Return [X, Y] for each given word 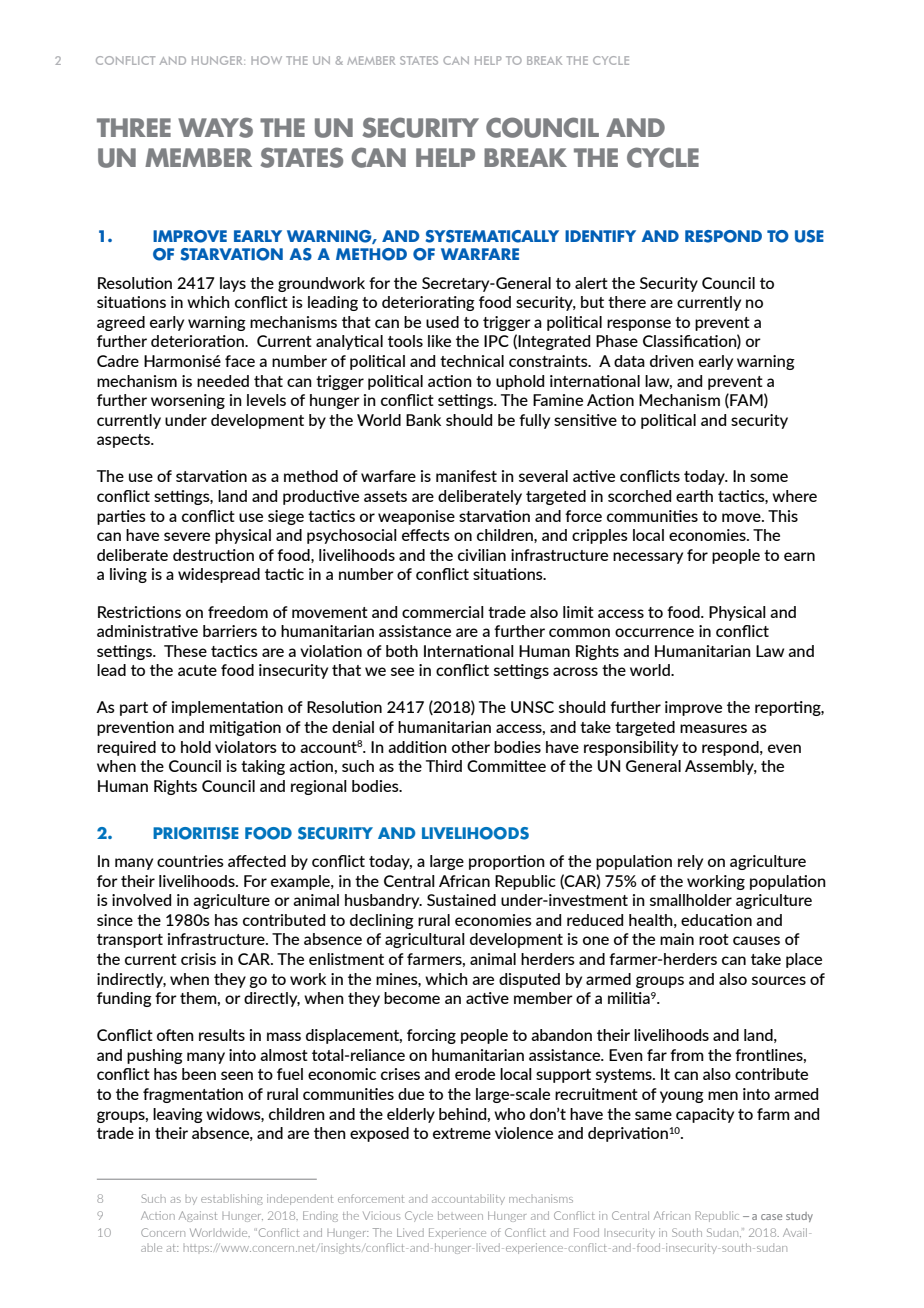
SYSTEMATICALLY [492, 236]
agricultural [425, 940]
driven [672, 361]
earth [694, 496]
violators [246, 747]
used [442, 322]
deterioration [198, 341]
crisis [198, 959]
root [714, 939]
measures [713, 728]
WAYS [215, 127]
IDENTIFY [600, 236]
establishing [232, 1199]
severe [187, 536]
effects [426, 535]
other [471, 747]
